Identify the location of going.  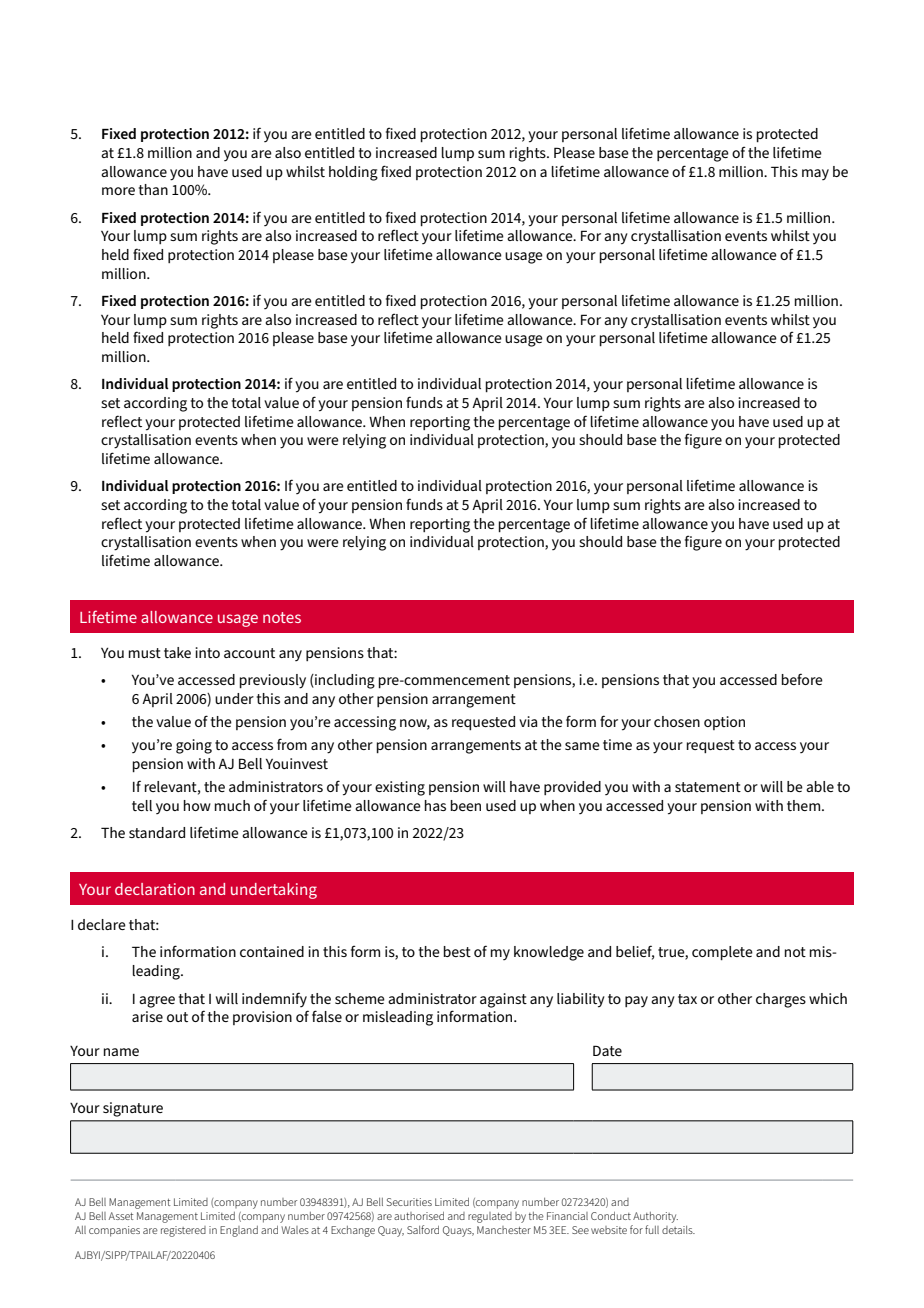
(194, 746).
